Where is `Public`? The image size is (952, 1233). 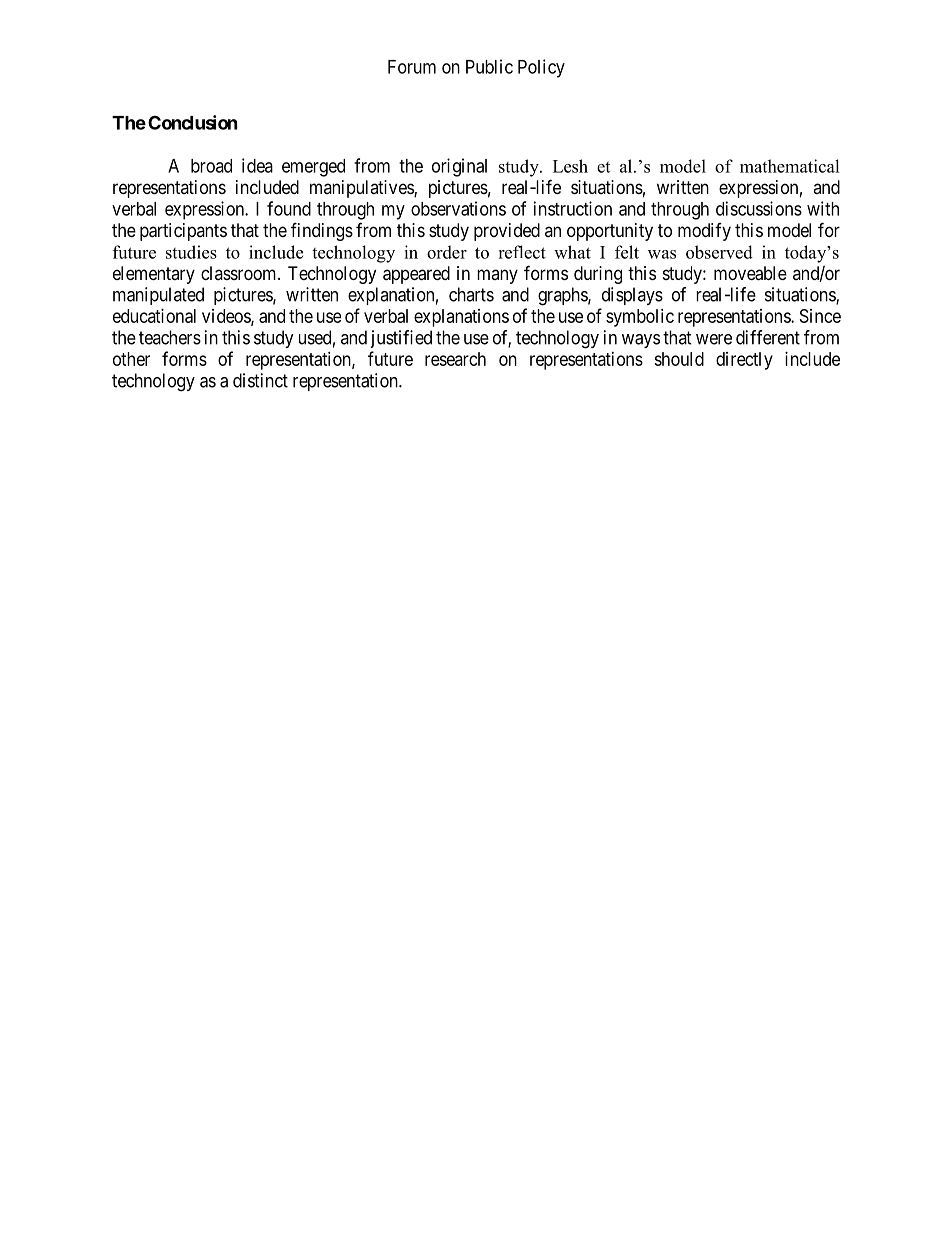 Public is located at coordinates (489, 66).
